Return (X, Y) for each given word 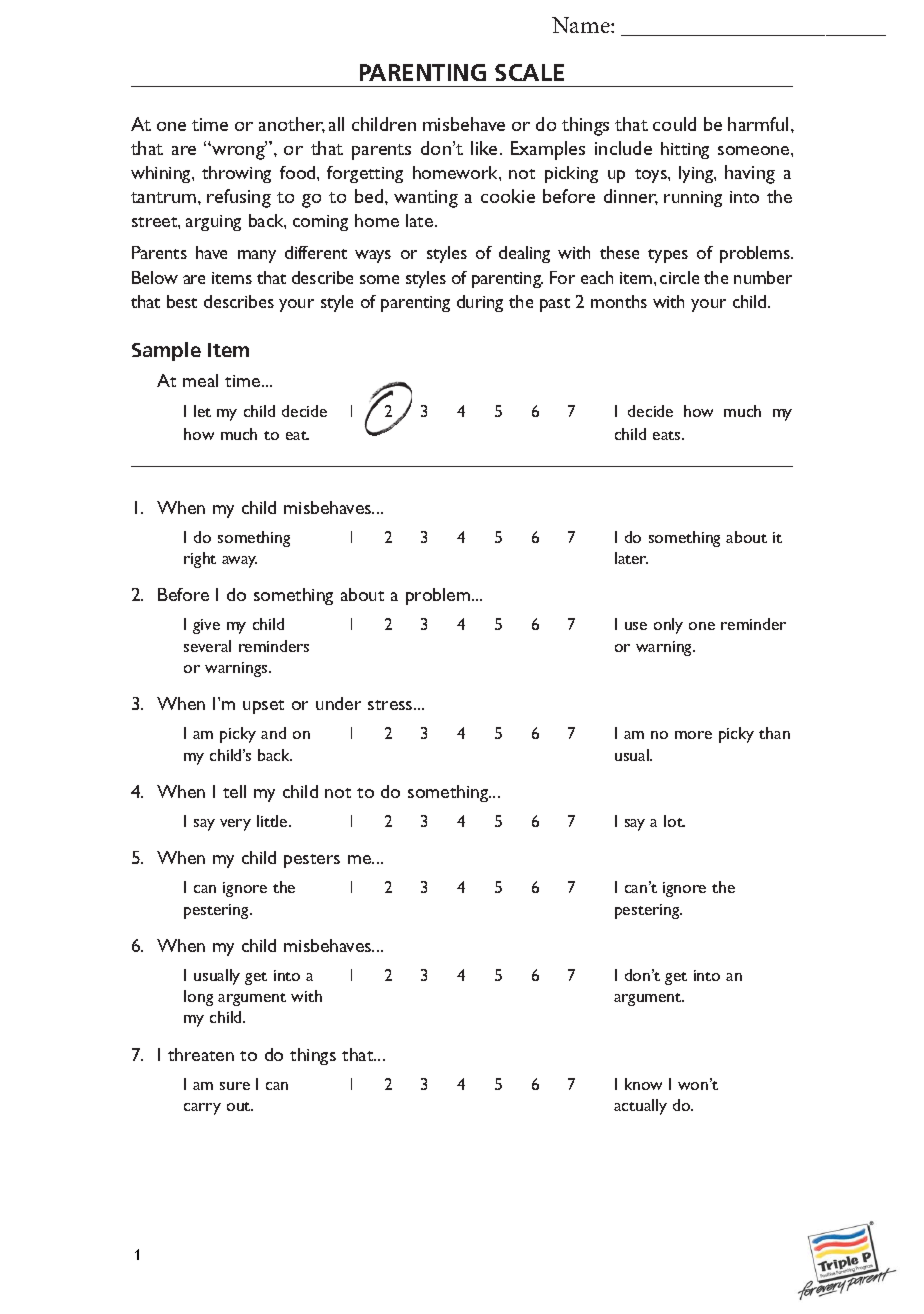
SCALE (529, 72)
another (292, 125)
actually (640, 1107)
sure (235, 1086)
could (674, 124)
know (643, 1084)
